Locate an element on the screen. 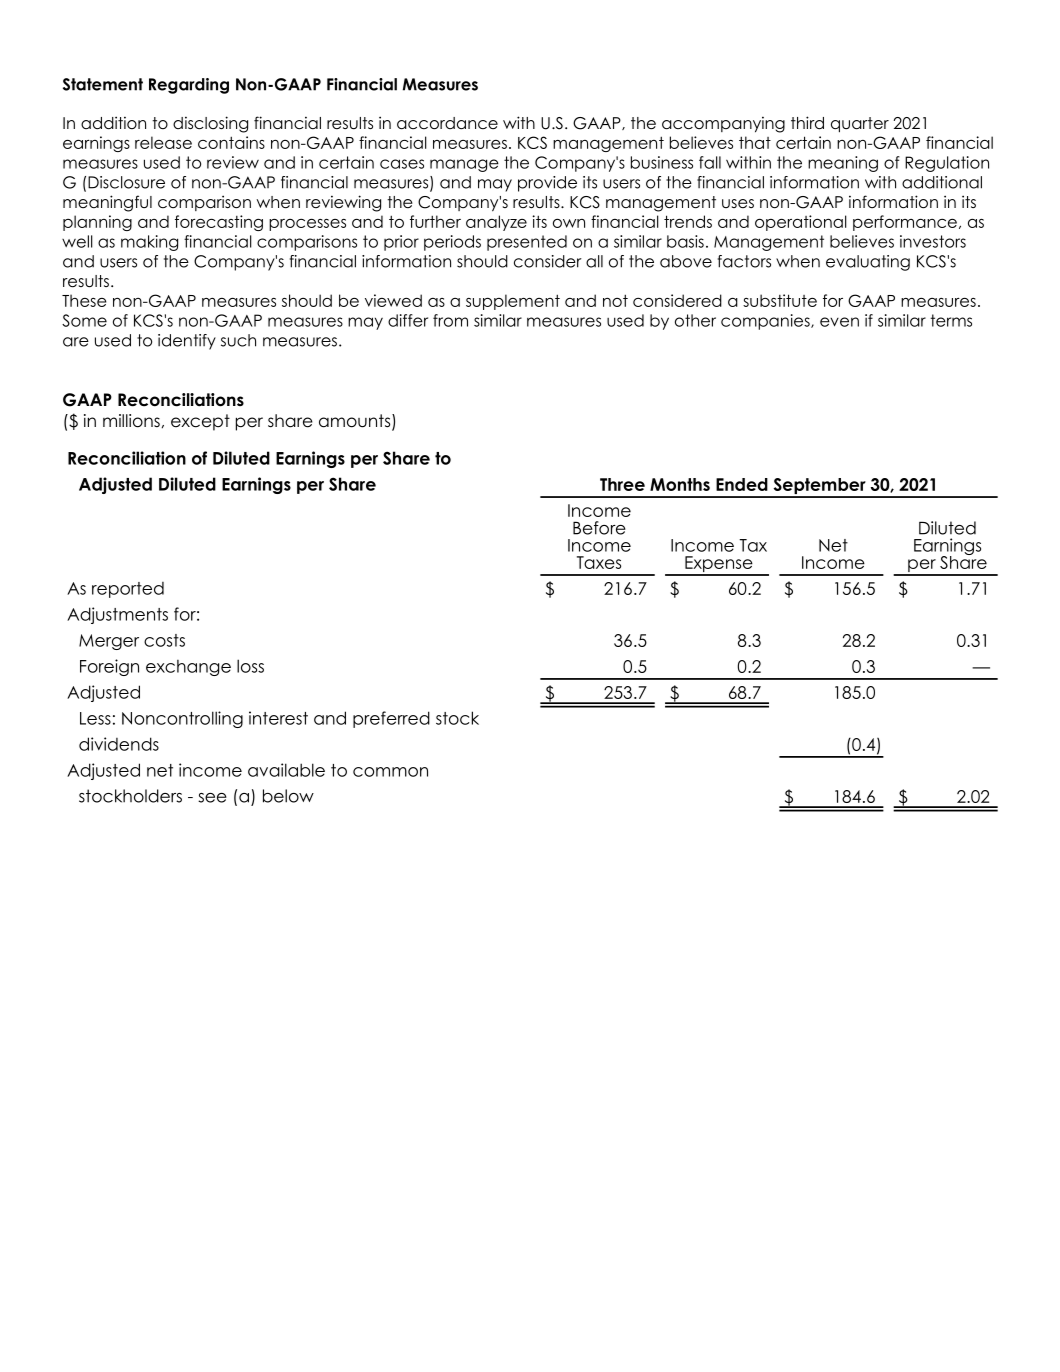  see is located at coordinates (212, 798).
